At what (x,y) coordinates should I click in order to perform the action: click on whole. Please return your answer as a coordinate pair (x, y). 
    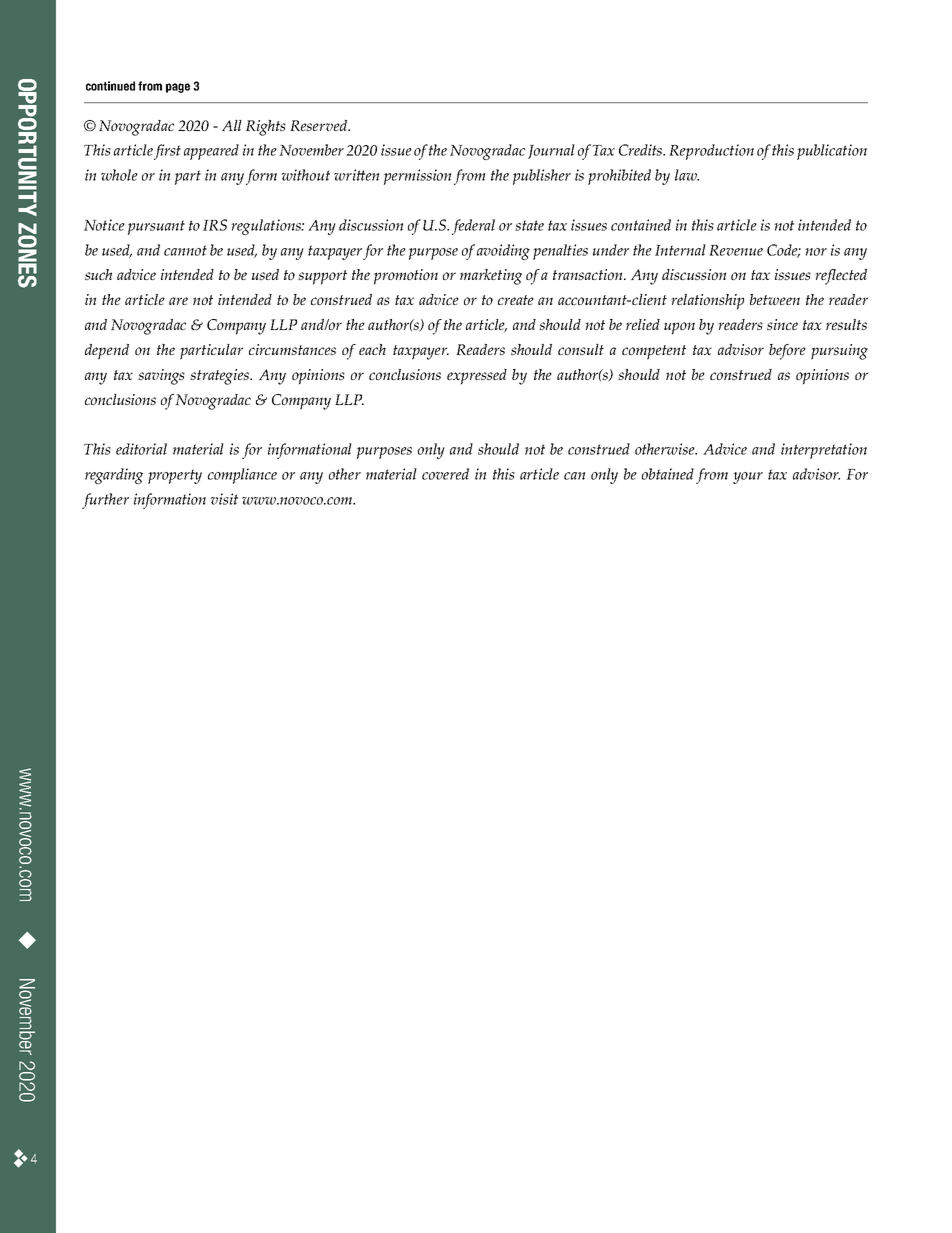
    Looking at the image, I should click on (119, 175).
